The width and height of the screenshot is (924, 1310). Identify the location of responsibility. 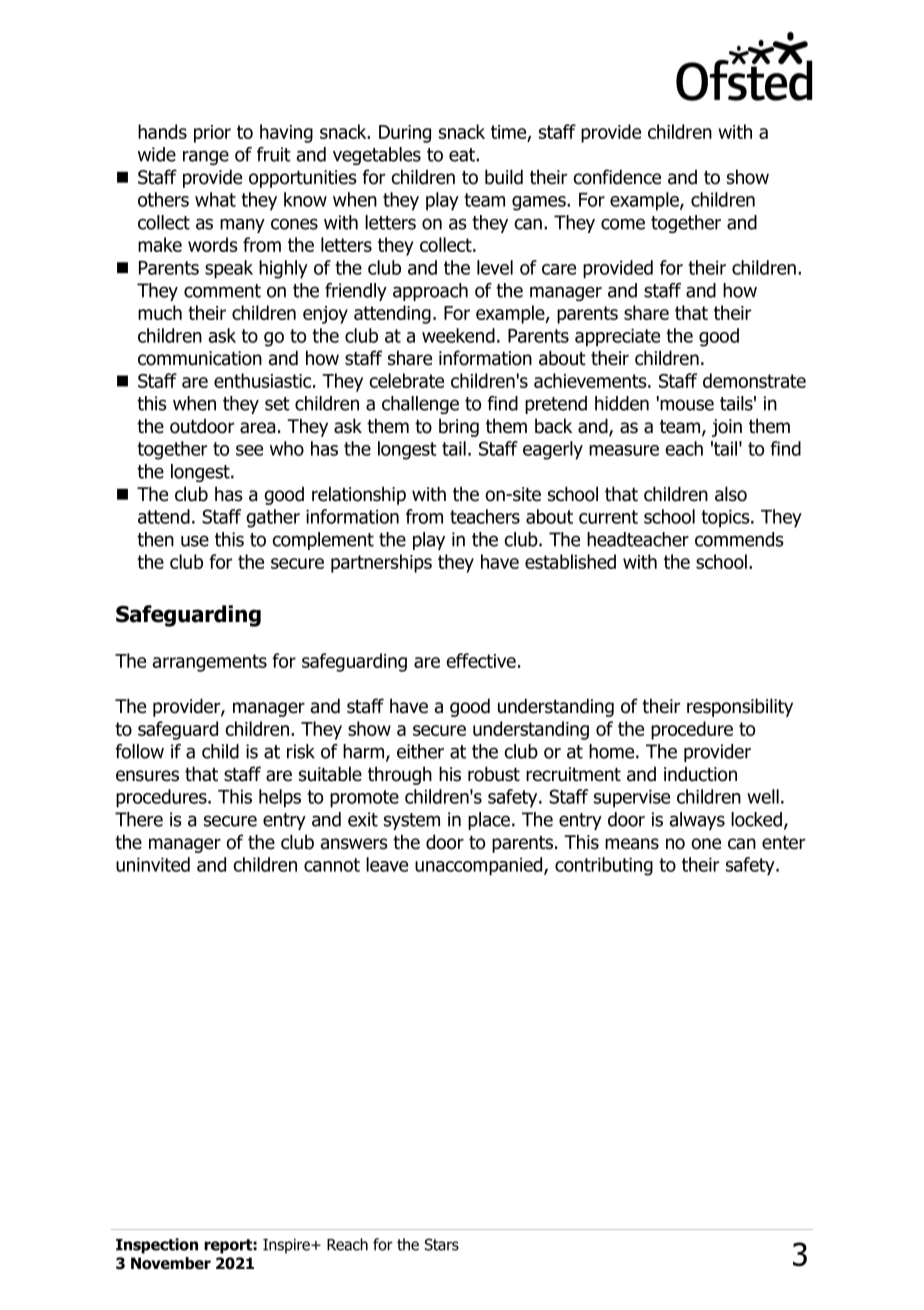
(740, 707).
